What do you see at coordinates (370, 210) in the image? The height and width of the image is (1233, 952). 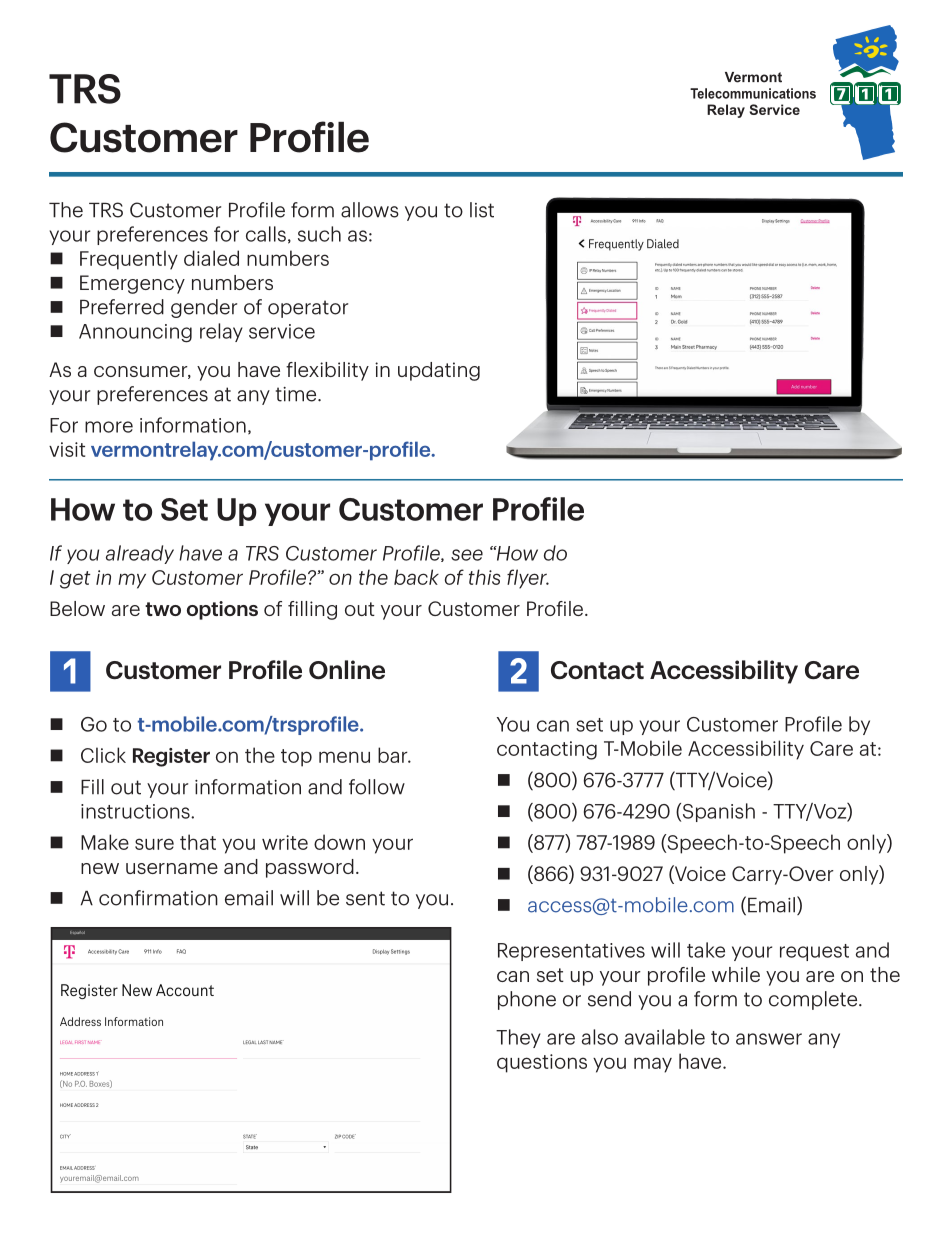 I see `allows` at bounding box center [370, 210].
